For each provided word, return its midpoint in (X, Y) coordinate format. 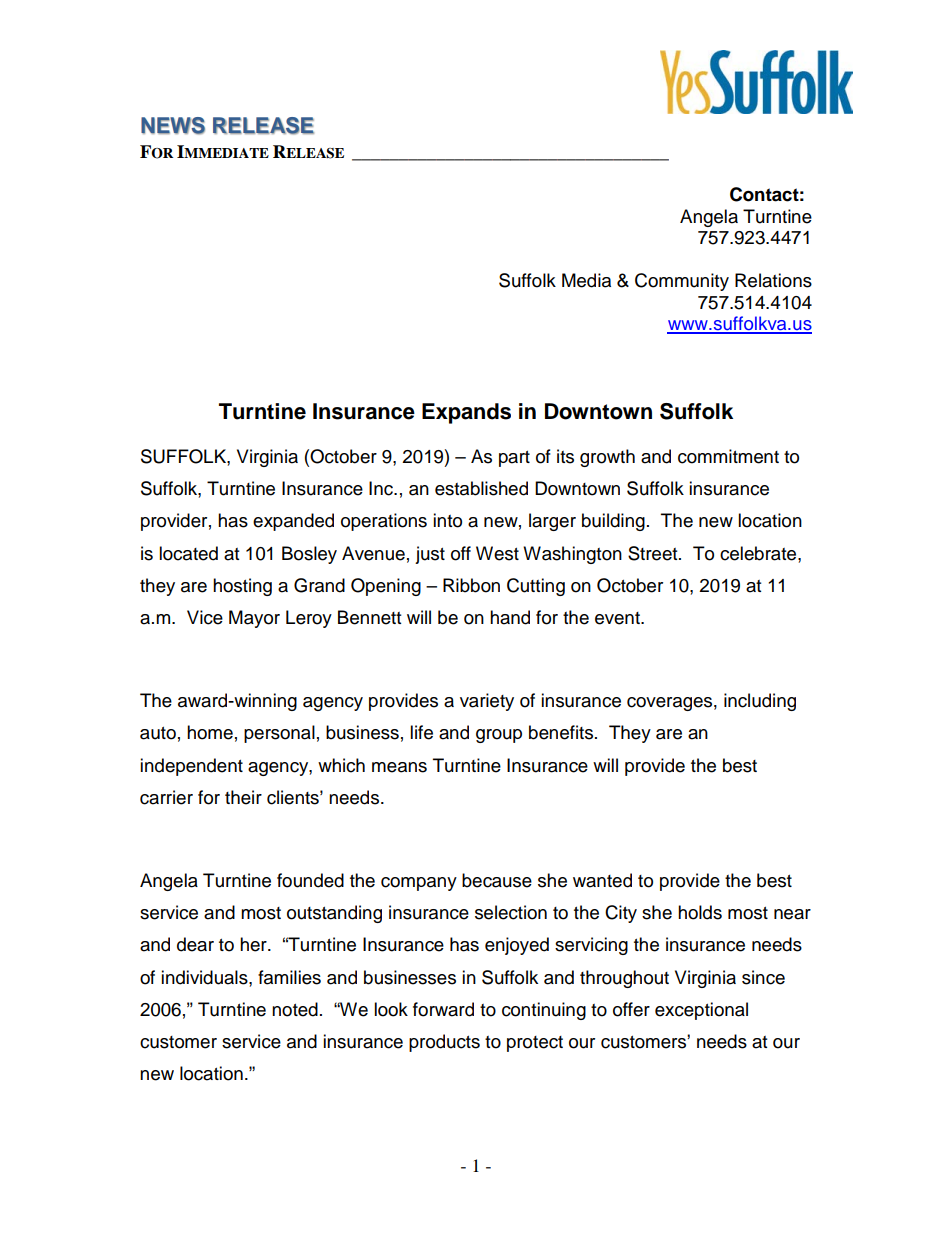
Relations (773, 280)
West (497, 553)
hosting (242, 587)
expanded (293, 522)
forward (443, 1009)
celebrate (759, 553)
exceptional (701, 1011)
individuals (205, 977)
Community (682, 282)
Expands (466, 413)
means (399, 767)
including (760, 702)
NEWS (173, 126)
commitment (728, 456)
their (243, 797)
